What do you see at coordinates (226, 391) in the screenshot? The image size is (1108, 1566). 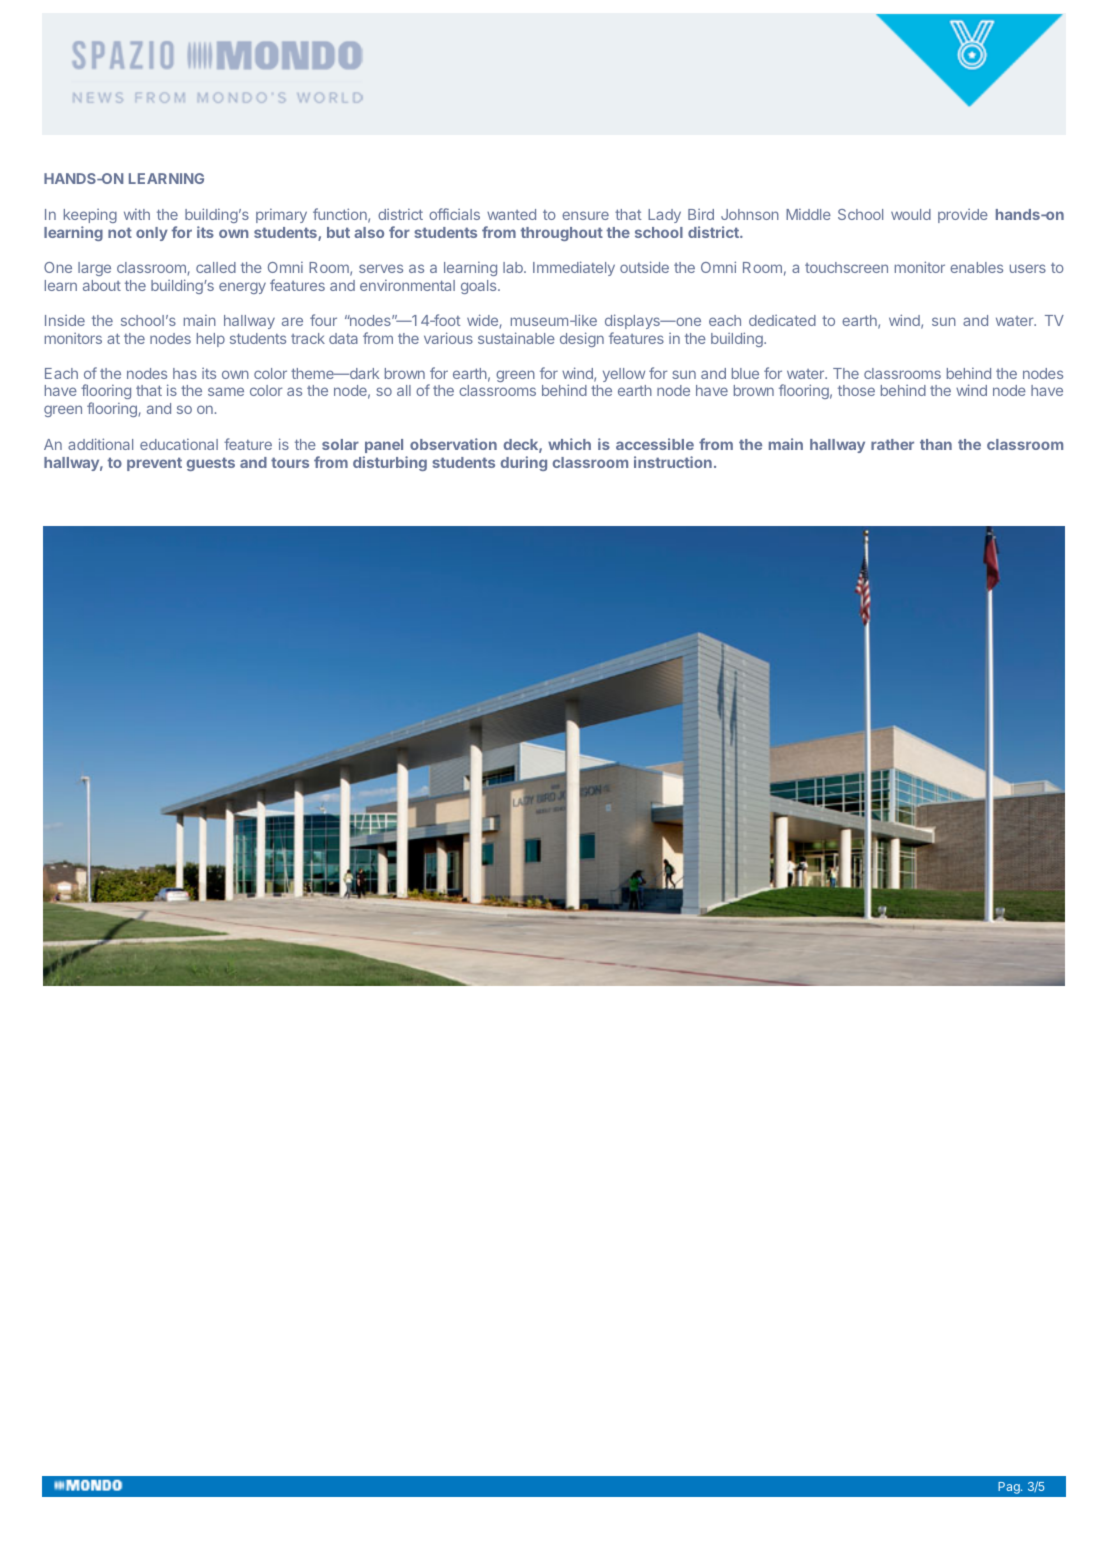 I see `same` at bounding box center [226, 391].
